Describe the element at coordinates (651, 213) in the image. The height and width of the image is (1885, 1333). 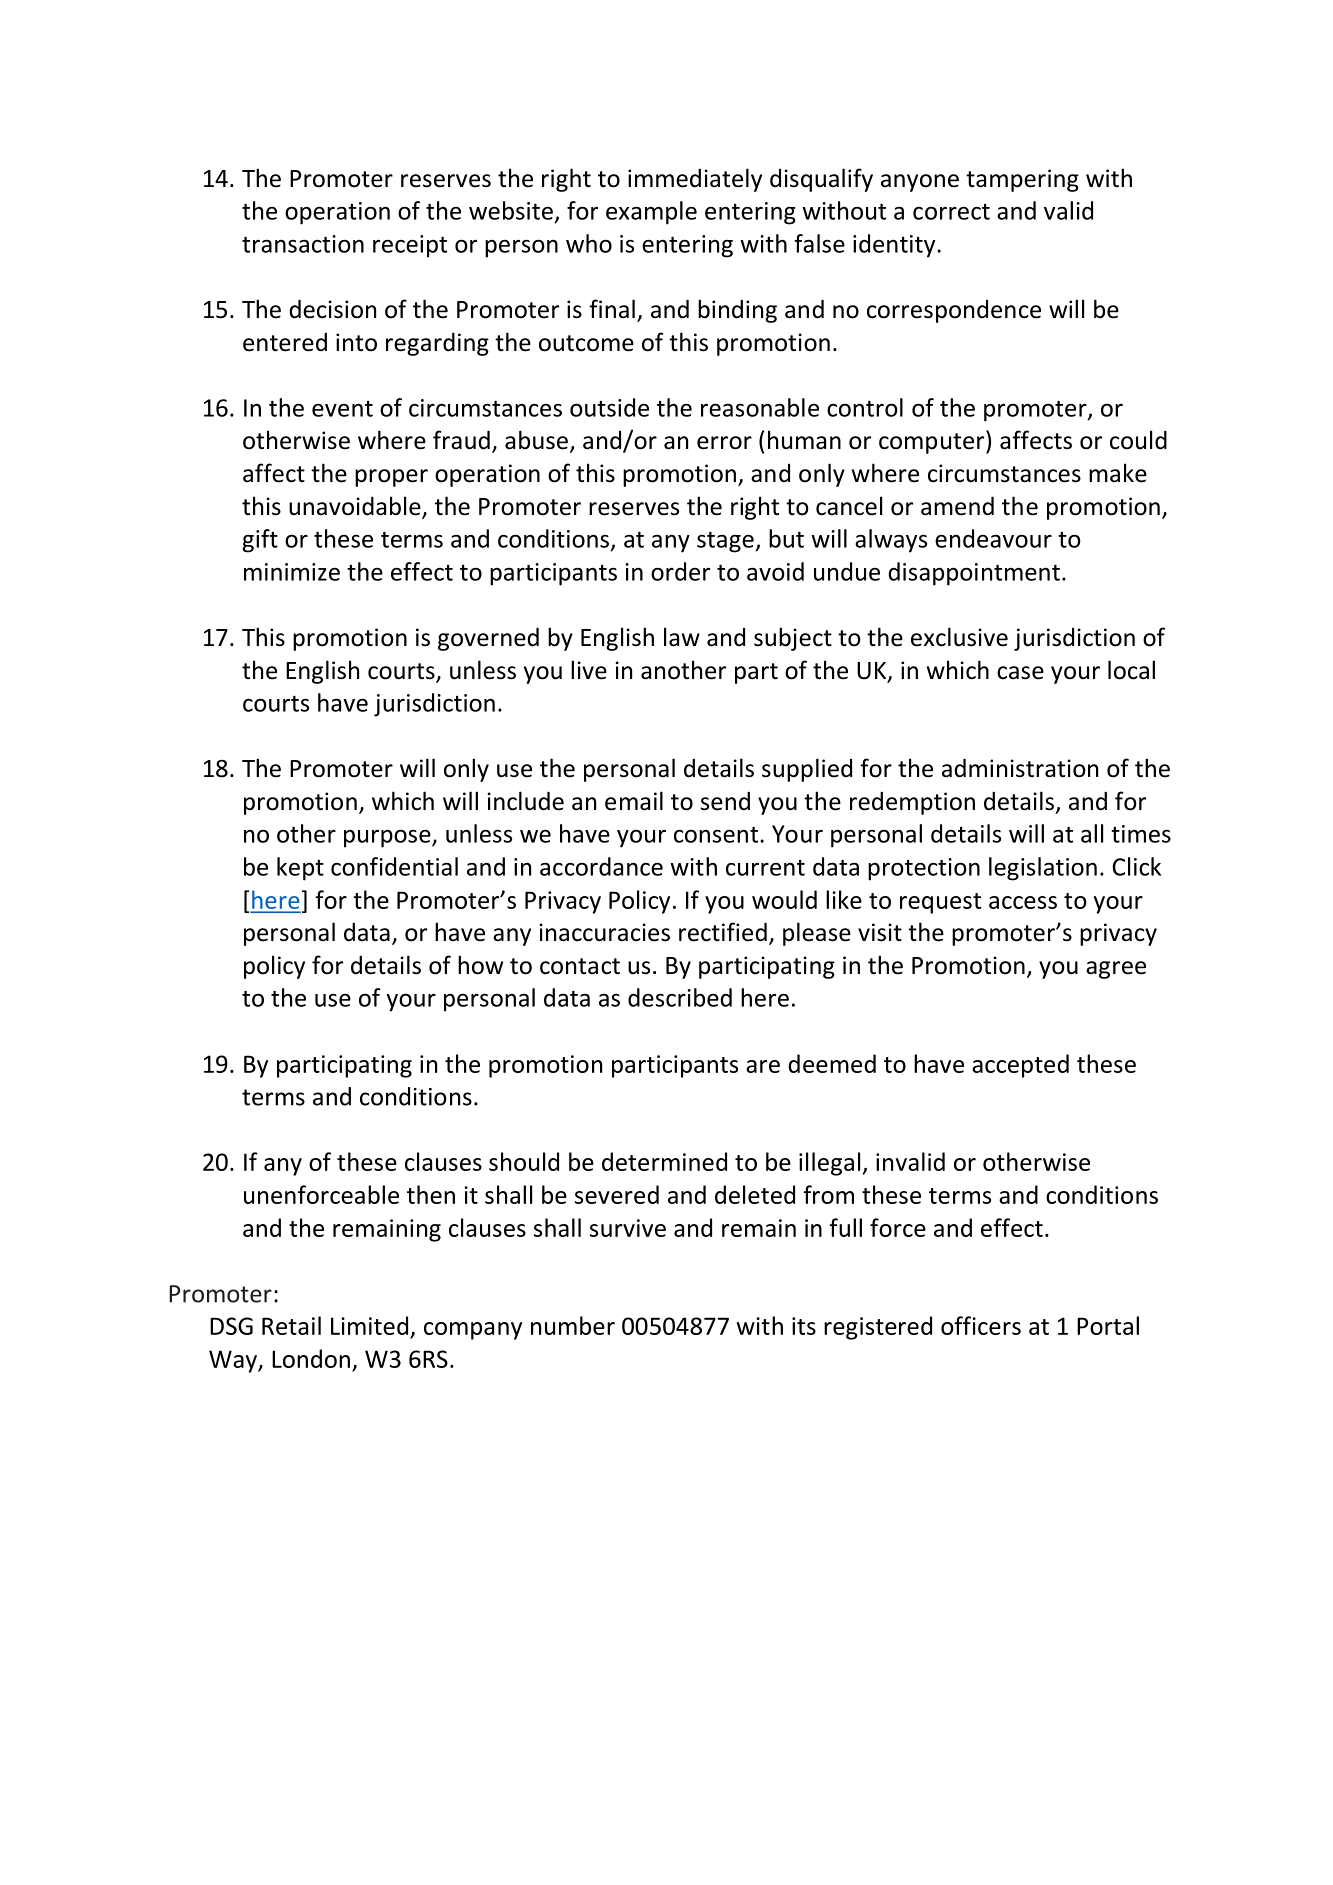
I see `example` at that location.
